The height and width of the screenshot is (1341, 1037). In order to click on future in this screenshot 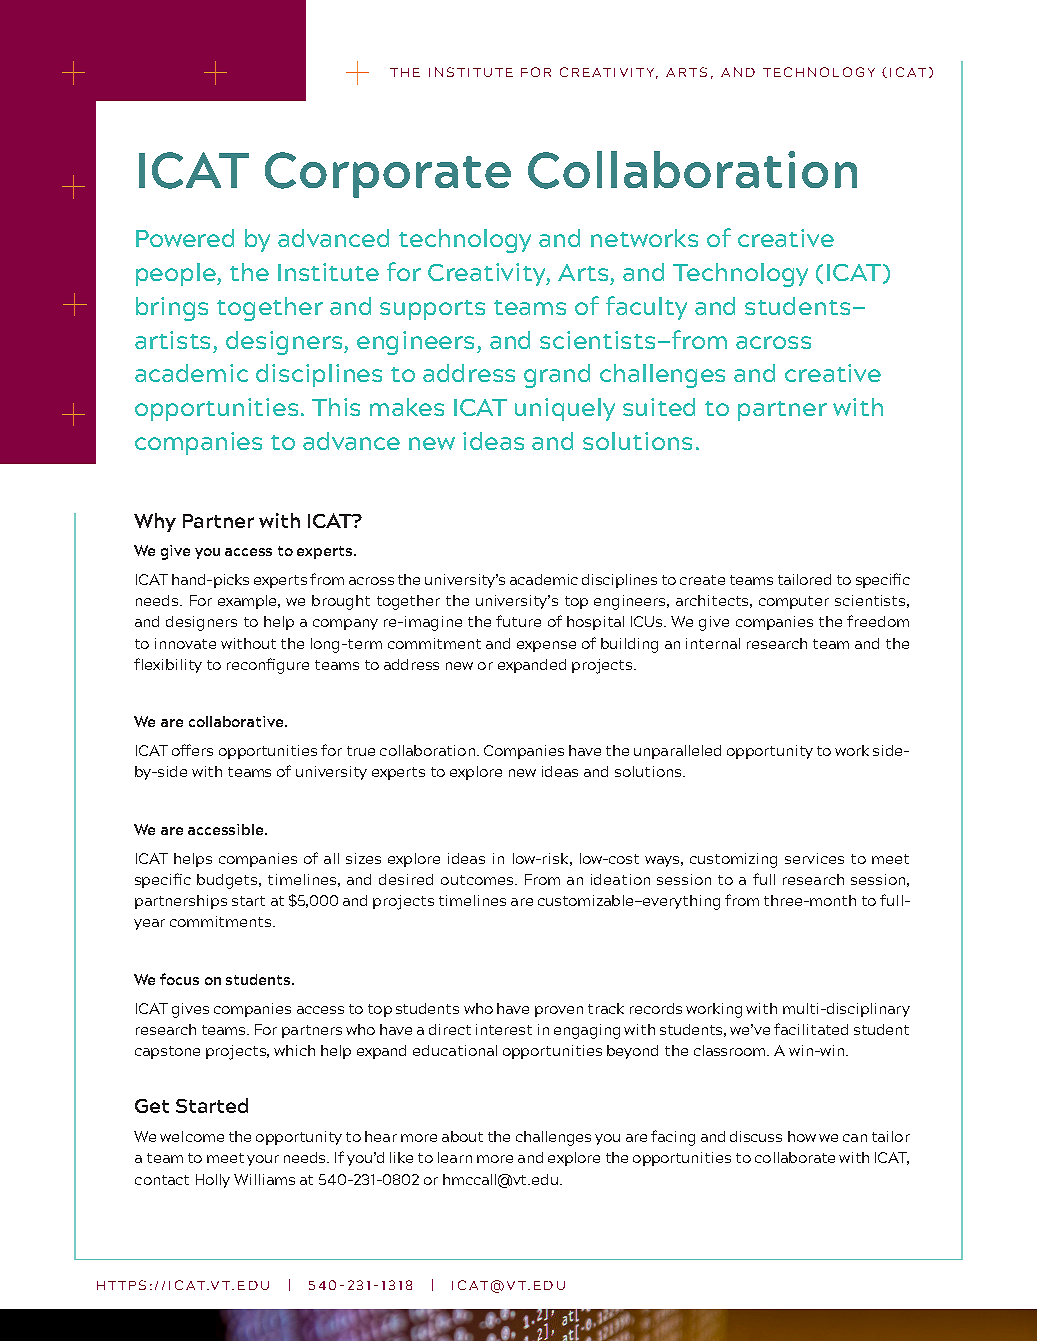, I will do `click(518, 621)`.
